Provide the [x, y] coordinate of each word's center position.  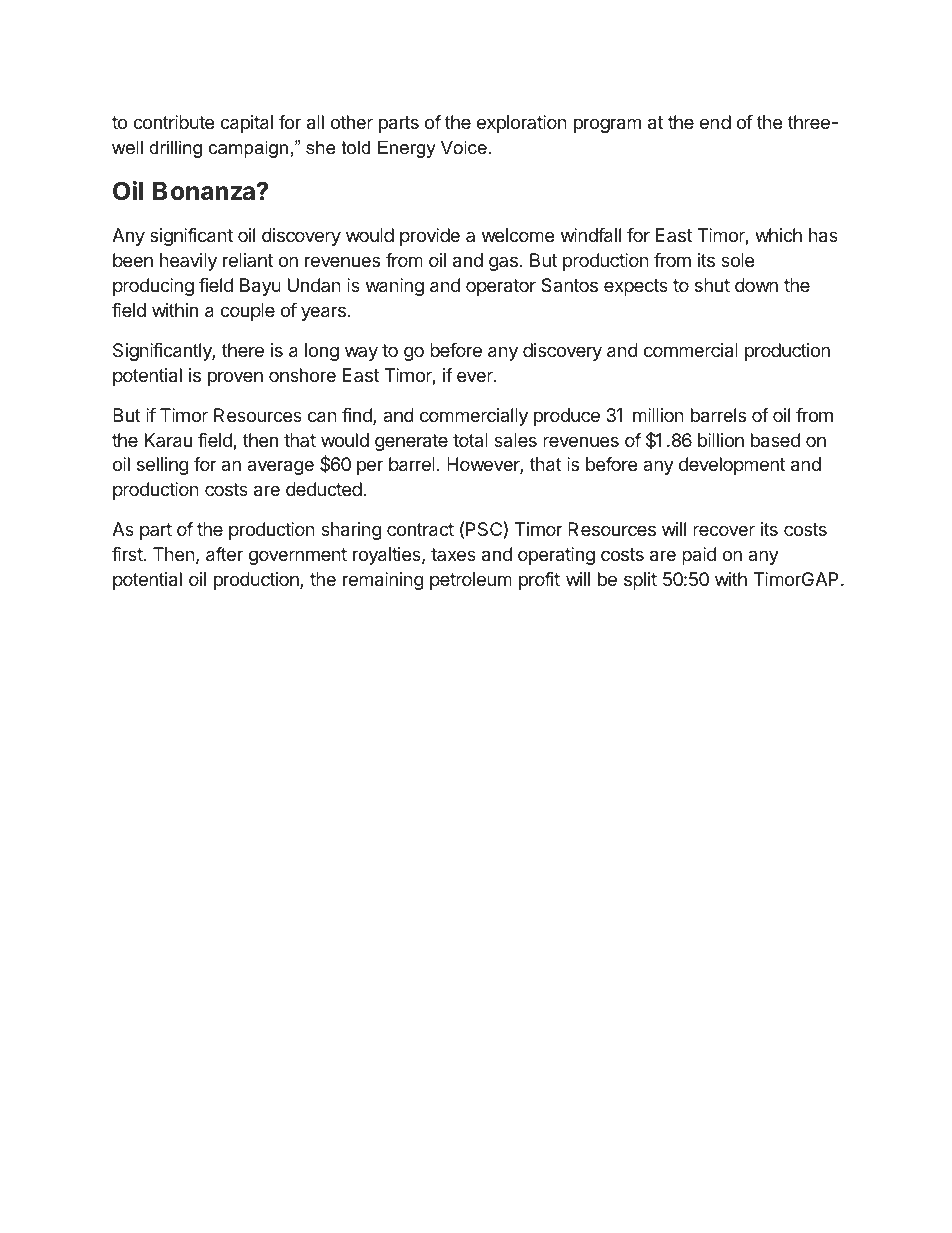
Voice [464, 147]
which [778, 235]
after [224, 554]
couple [247, 312]
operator [501, 287]
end [715, 122]
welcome [518, 235]
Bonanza [205, 191]
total [470, 440]
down [756, 285]
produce [567, 417]
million [658, 415]
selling [163, 466]
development [732, 466]
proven [235, 378]
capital [246, 124]
